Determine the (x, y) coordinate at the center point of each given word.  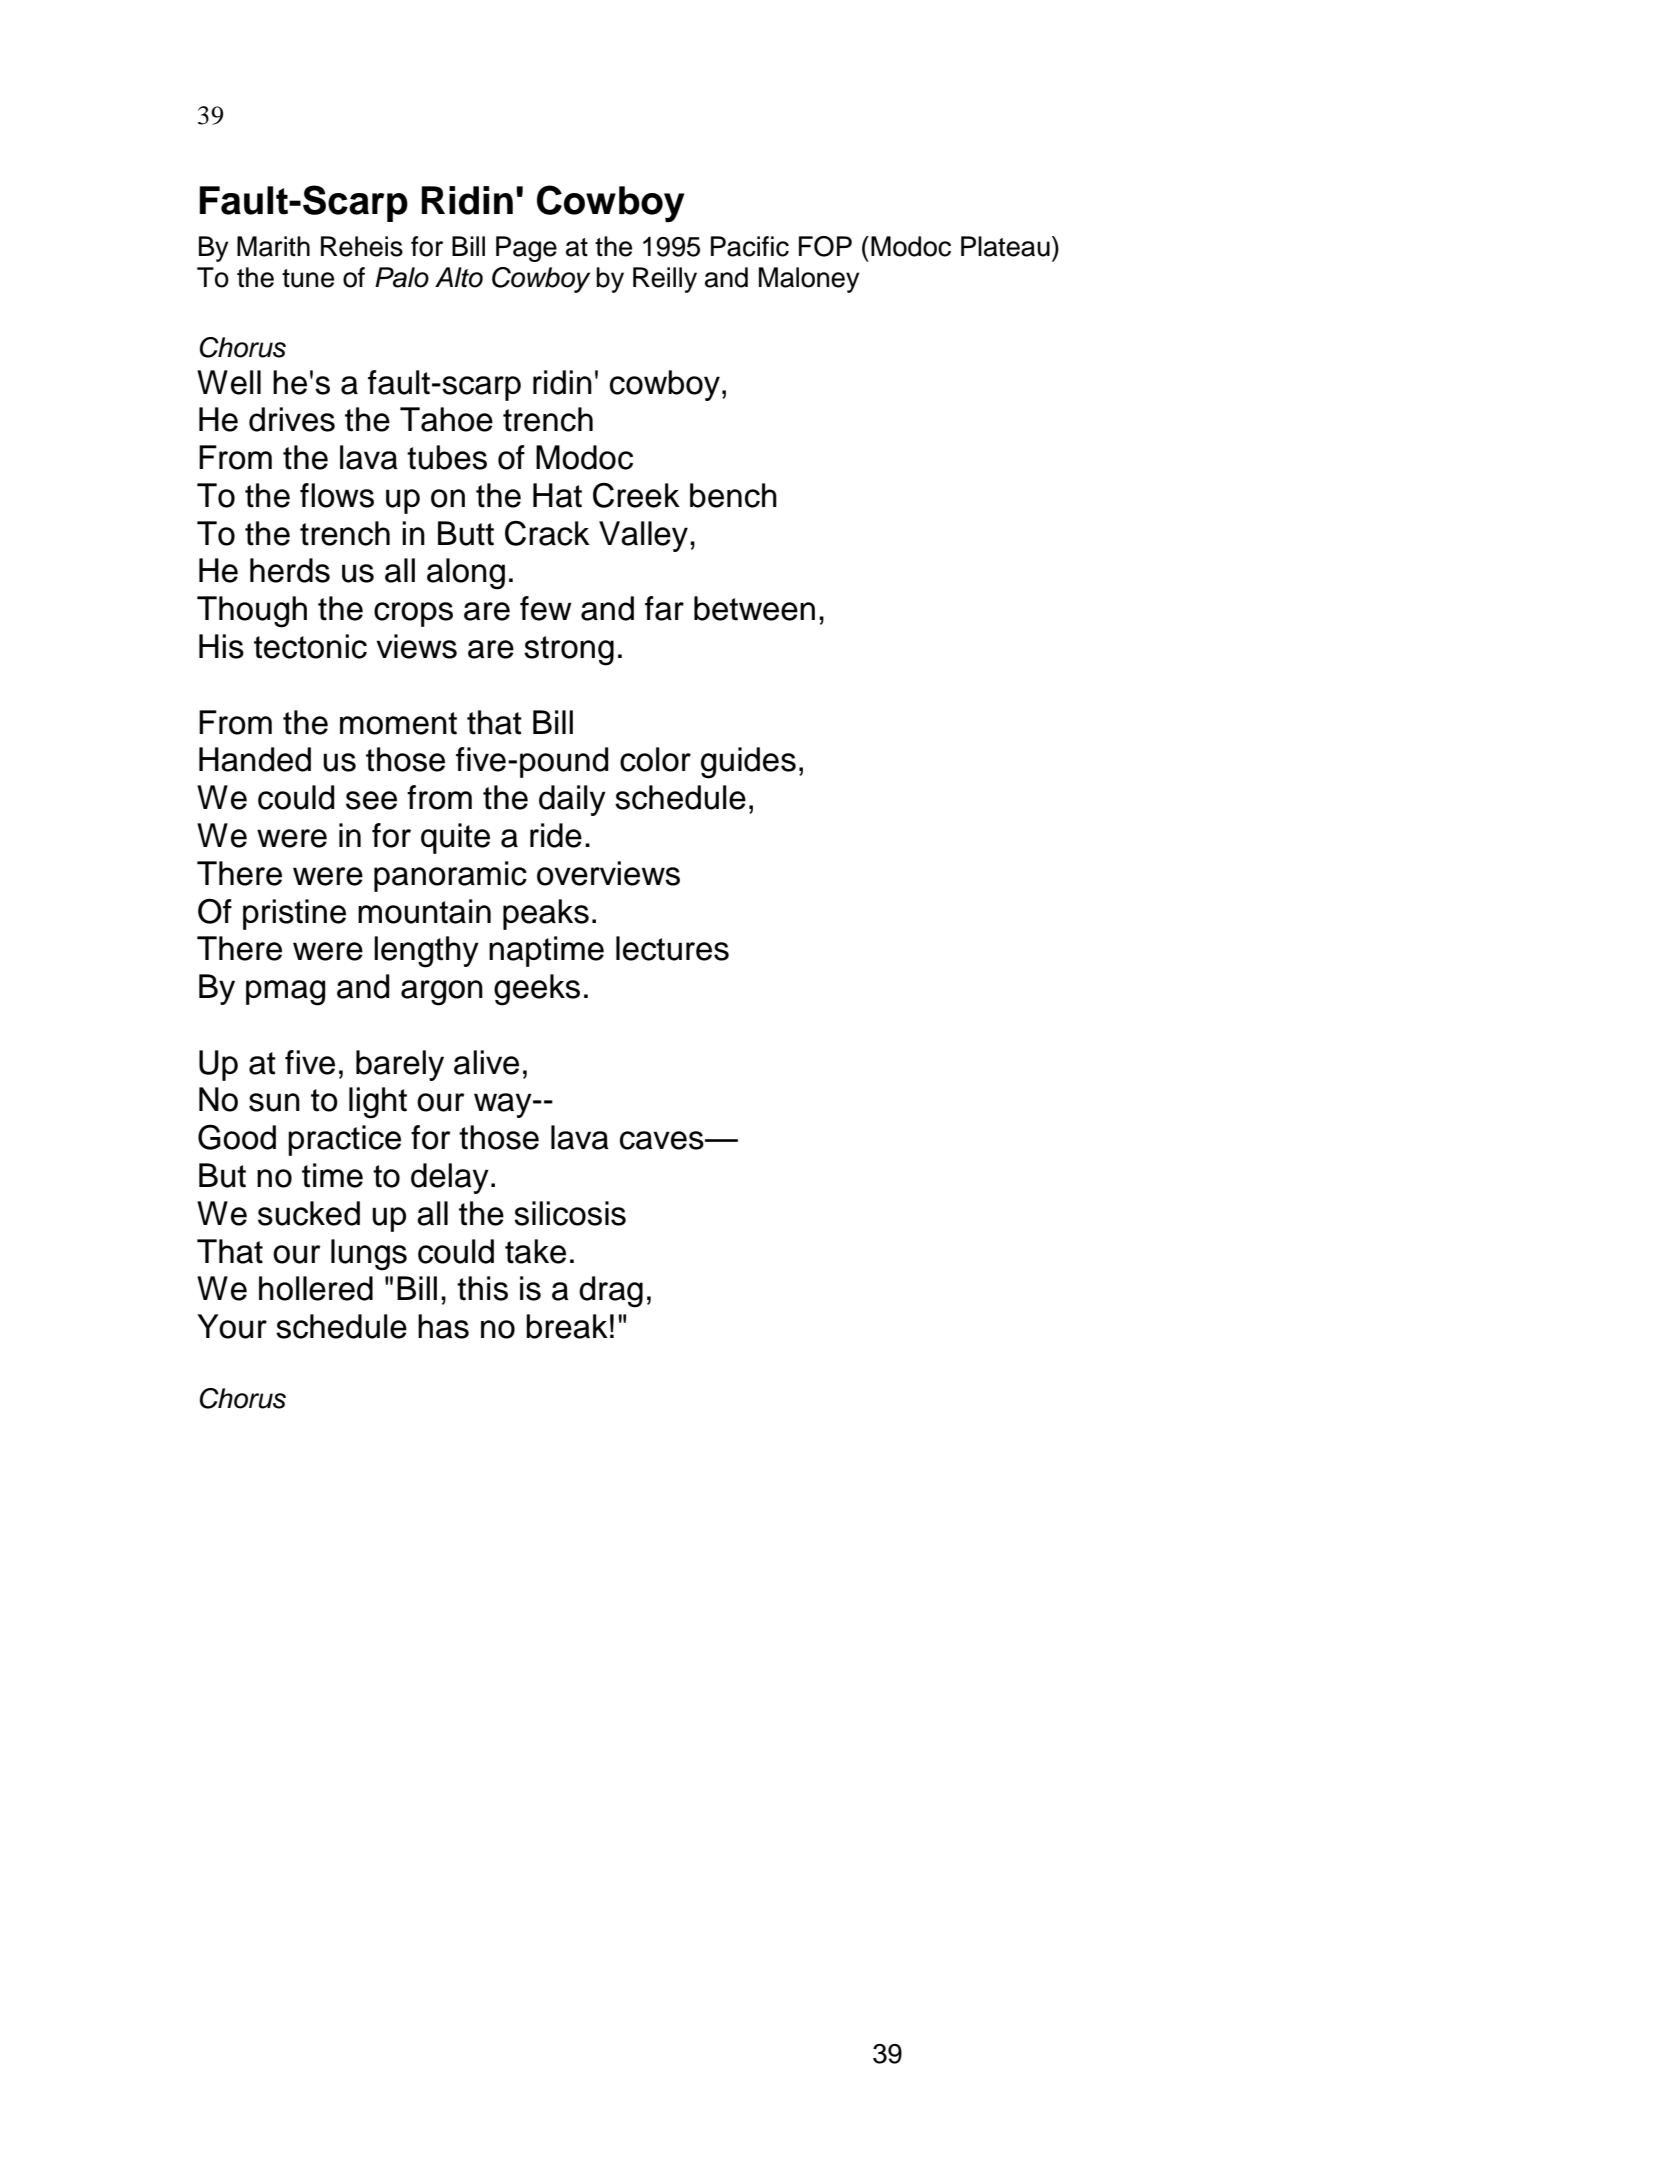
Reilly (665, 280)
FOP (825, 246)
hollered (316, 1288)
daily (572, 800)
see (371, 800)
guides (748, 763)
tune (308, 278)
